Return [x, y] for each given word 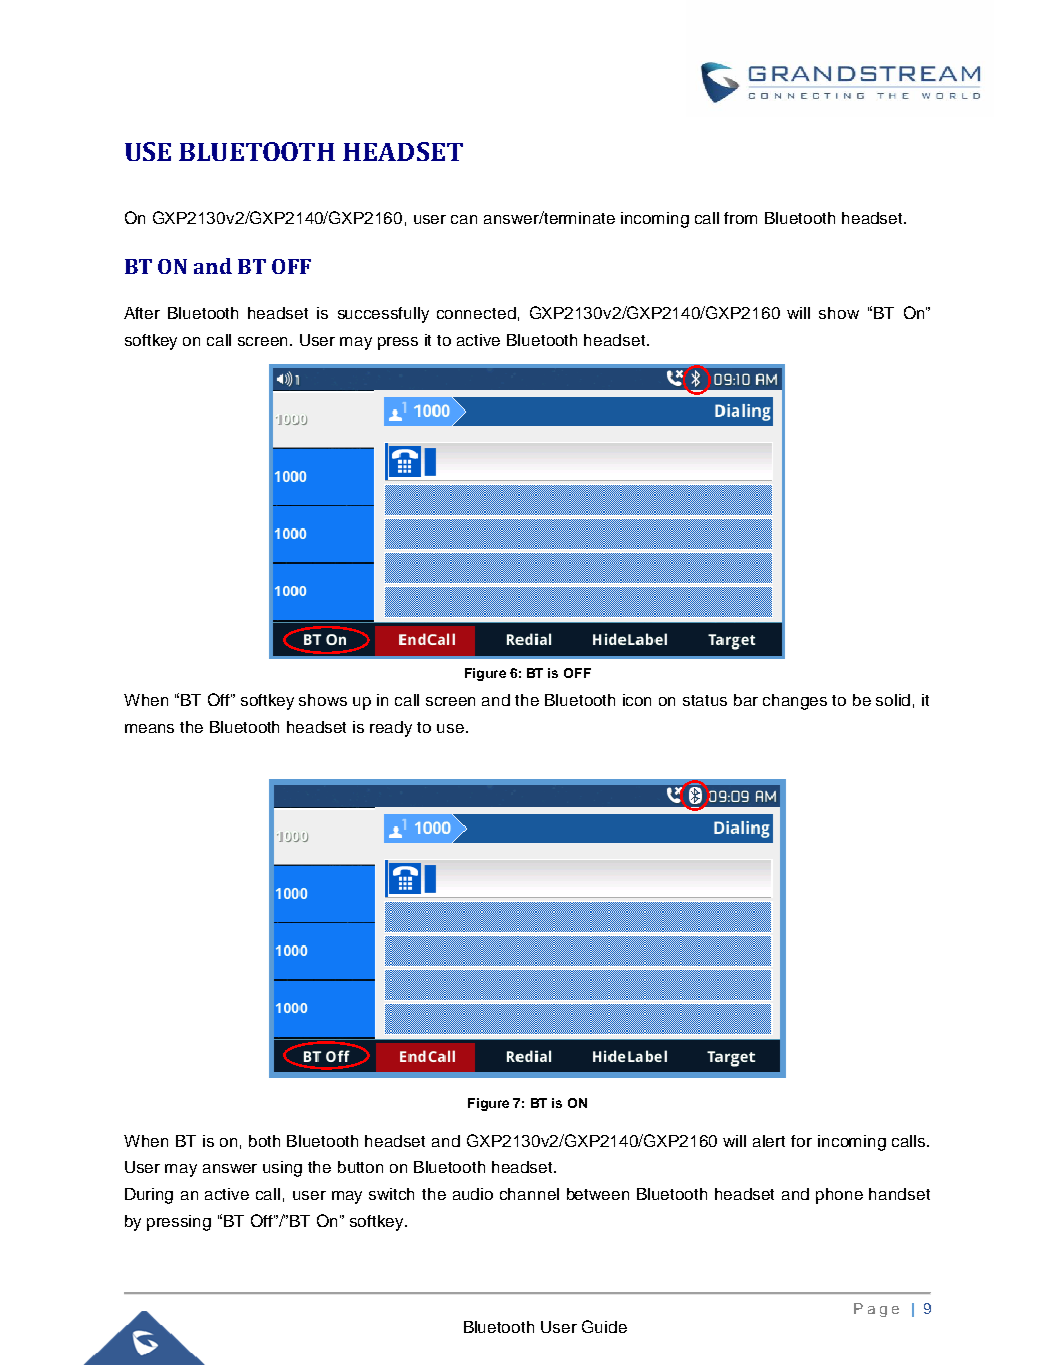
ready [391, 729]
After [142, 313]
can [464, 219]
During [149, 1196]
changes [795, 702]
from [740, 218]
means [149, 728]
